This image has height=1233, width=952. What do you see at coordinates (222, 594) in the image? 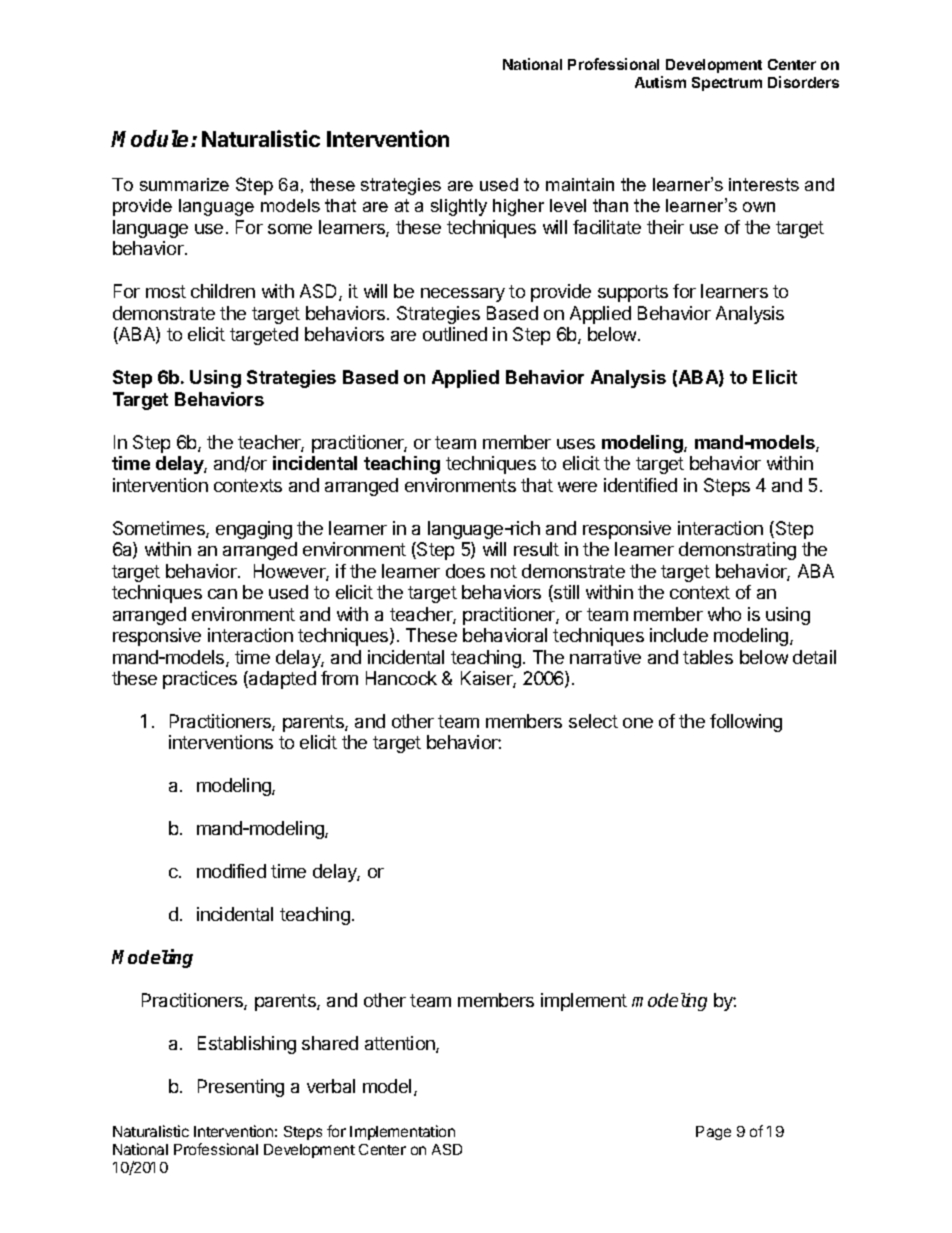
I see `can` at bounding box center [222, 594].
